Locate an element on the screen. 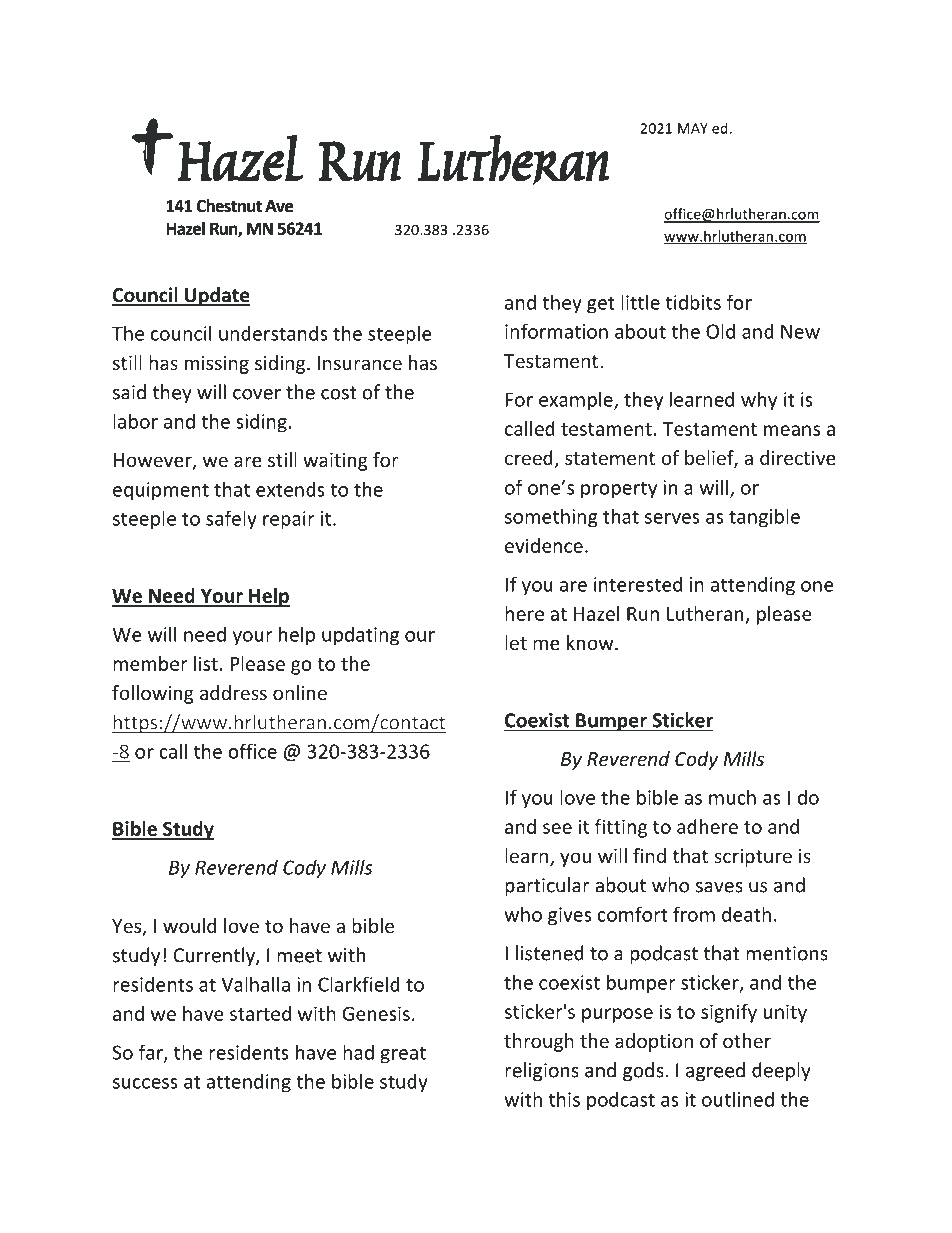 This screenshot has width=952, height=1233. interested is located at coordinates (638, 584).
